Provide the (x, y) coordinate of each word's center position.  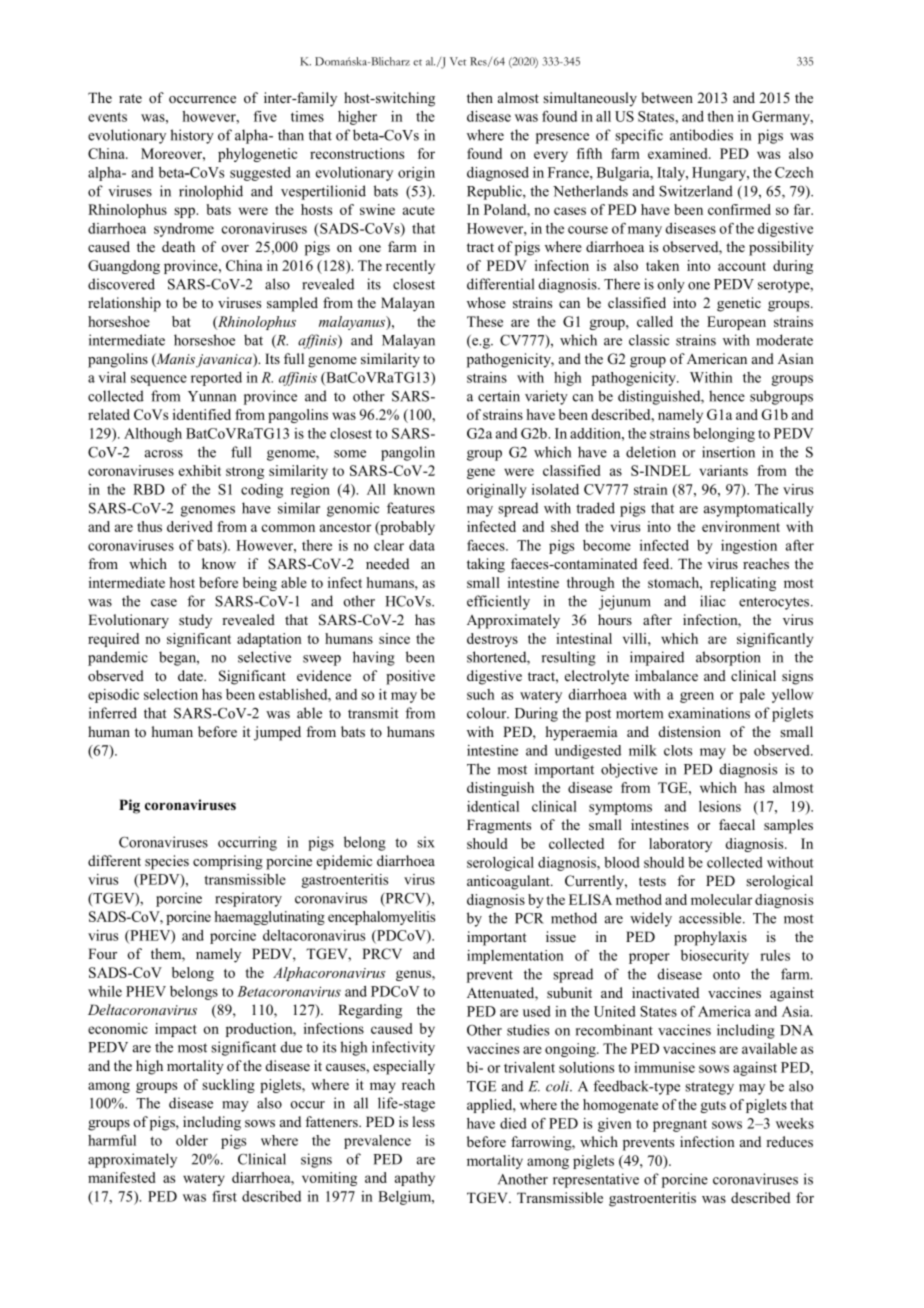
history (192, 136)
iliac (713, 601)
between (667, 97)
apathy (415, 1179)
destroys (492, 640)
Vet (458, 61)
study (195, 621)
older (192, 1140)
